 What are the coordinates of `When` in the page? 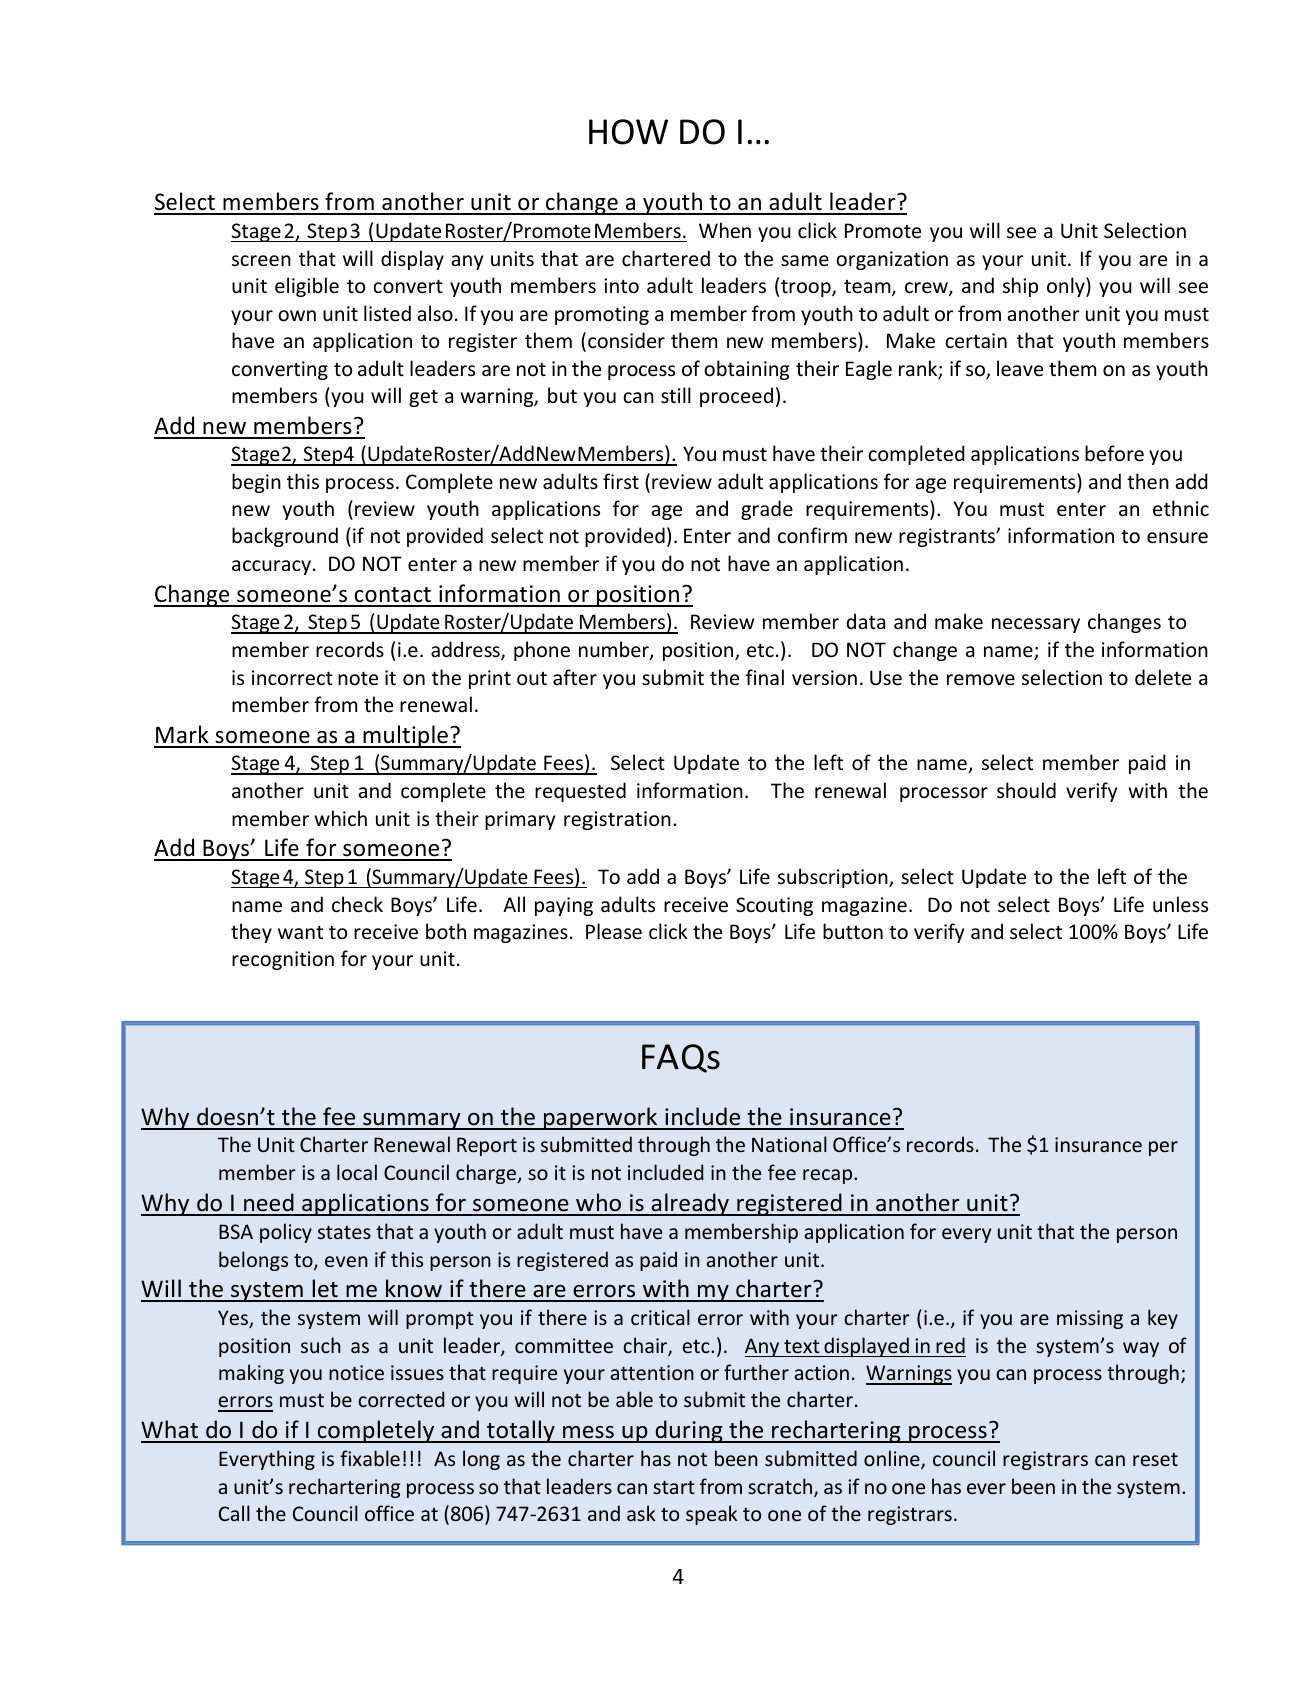 It's located at (725, 230).
